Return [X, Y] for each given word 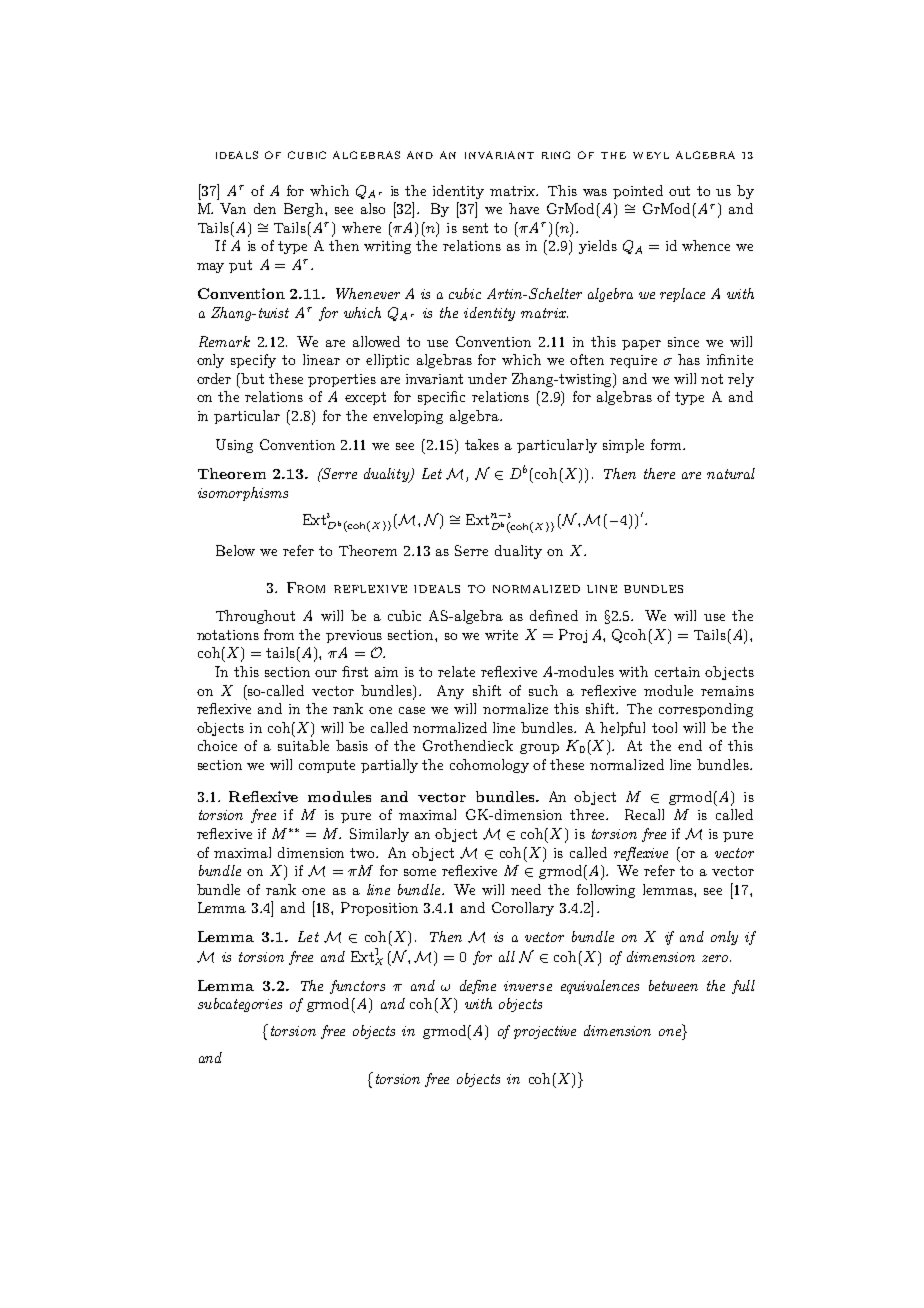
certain [677, 672]
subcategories [240, 1005]
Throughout [255, 617]
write [501, 635]
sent [475, 228]
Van [233, 208]
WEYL [651, 155]
